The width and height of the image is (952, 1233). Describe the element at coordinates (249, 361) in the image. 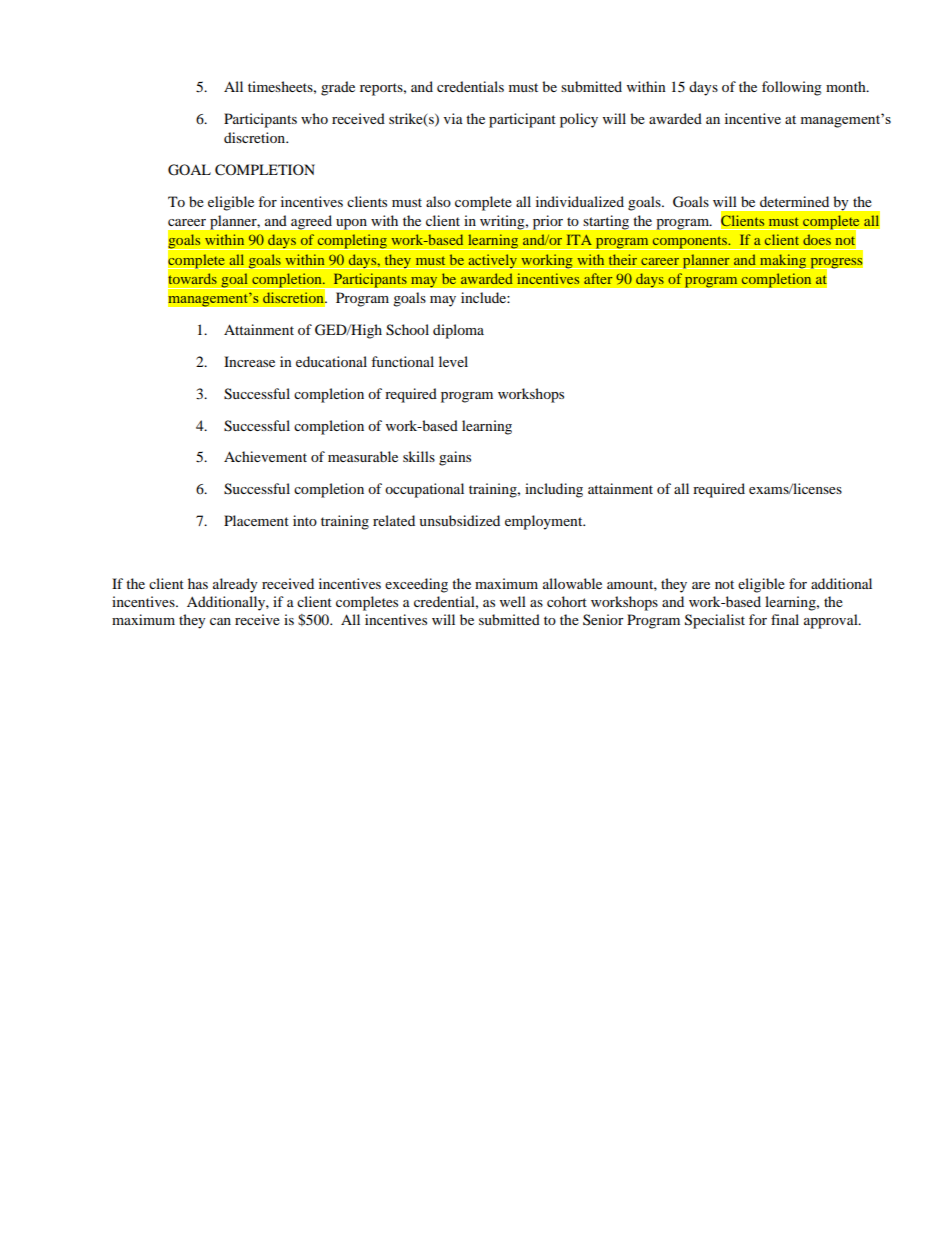

I see `Increase` at that location.
